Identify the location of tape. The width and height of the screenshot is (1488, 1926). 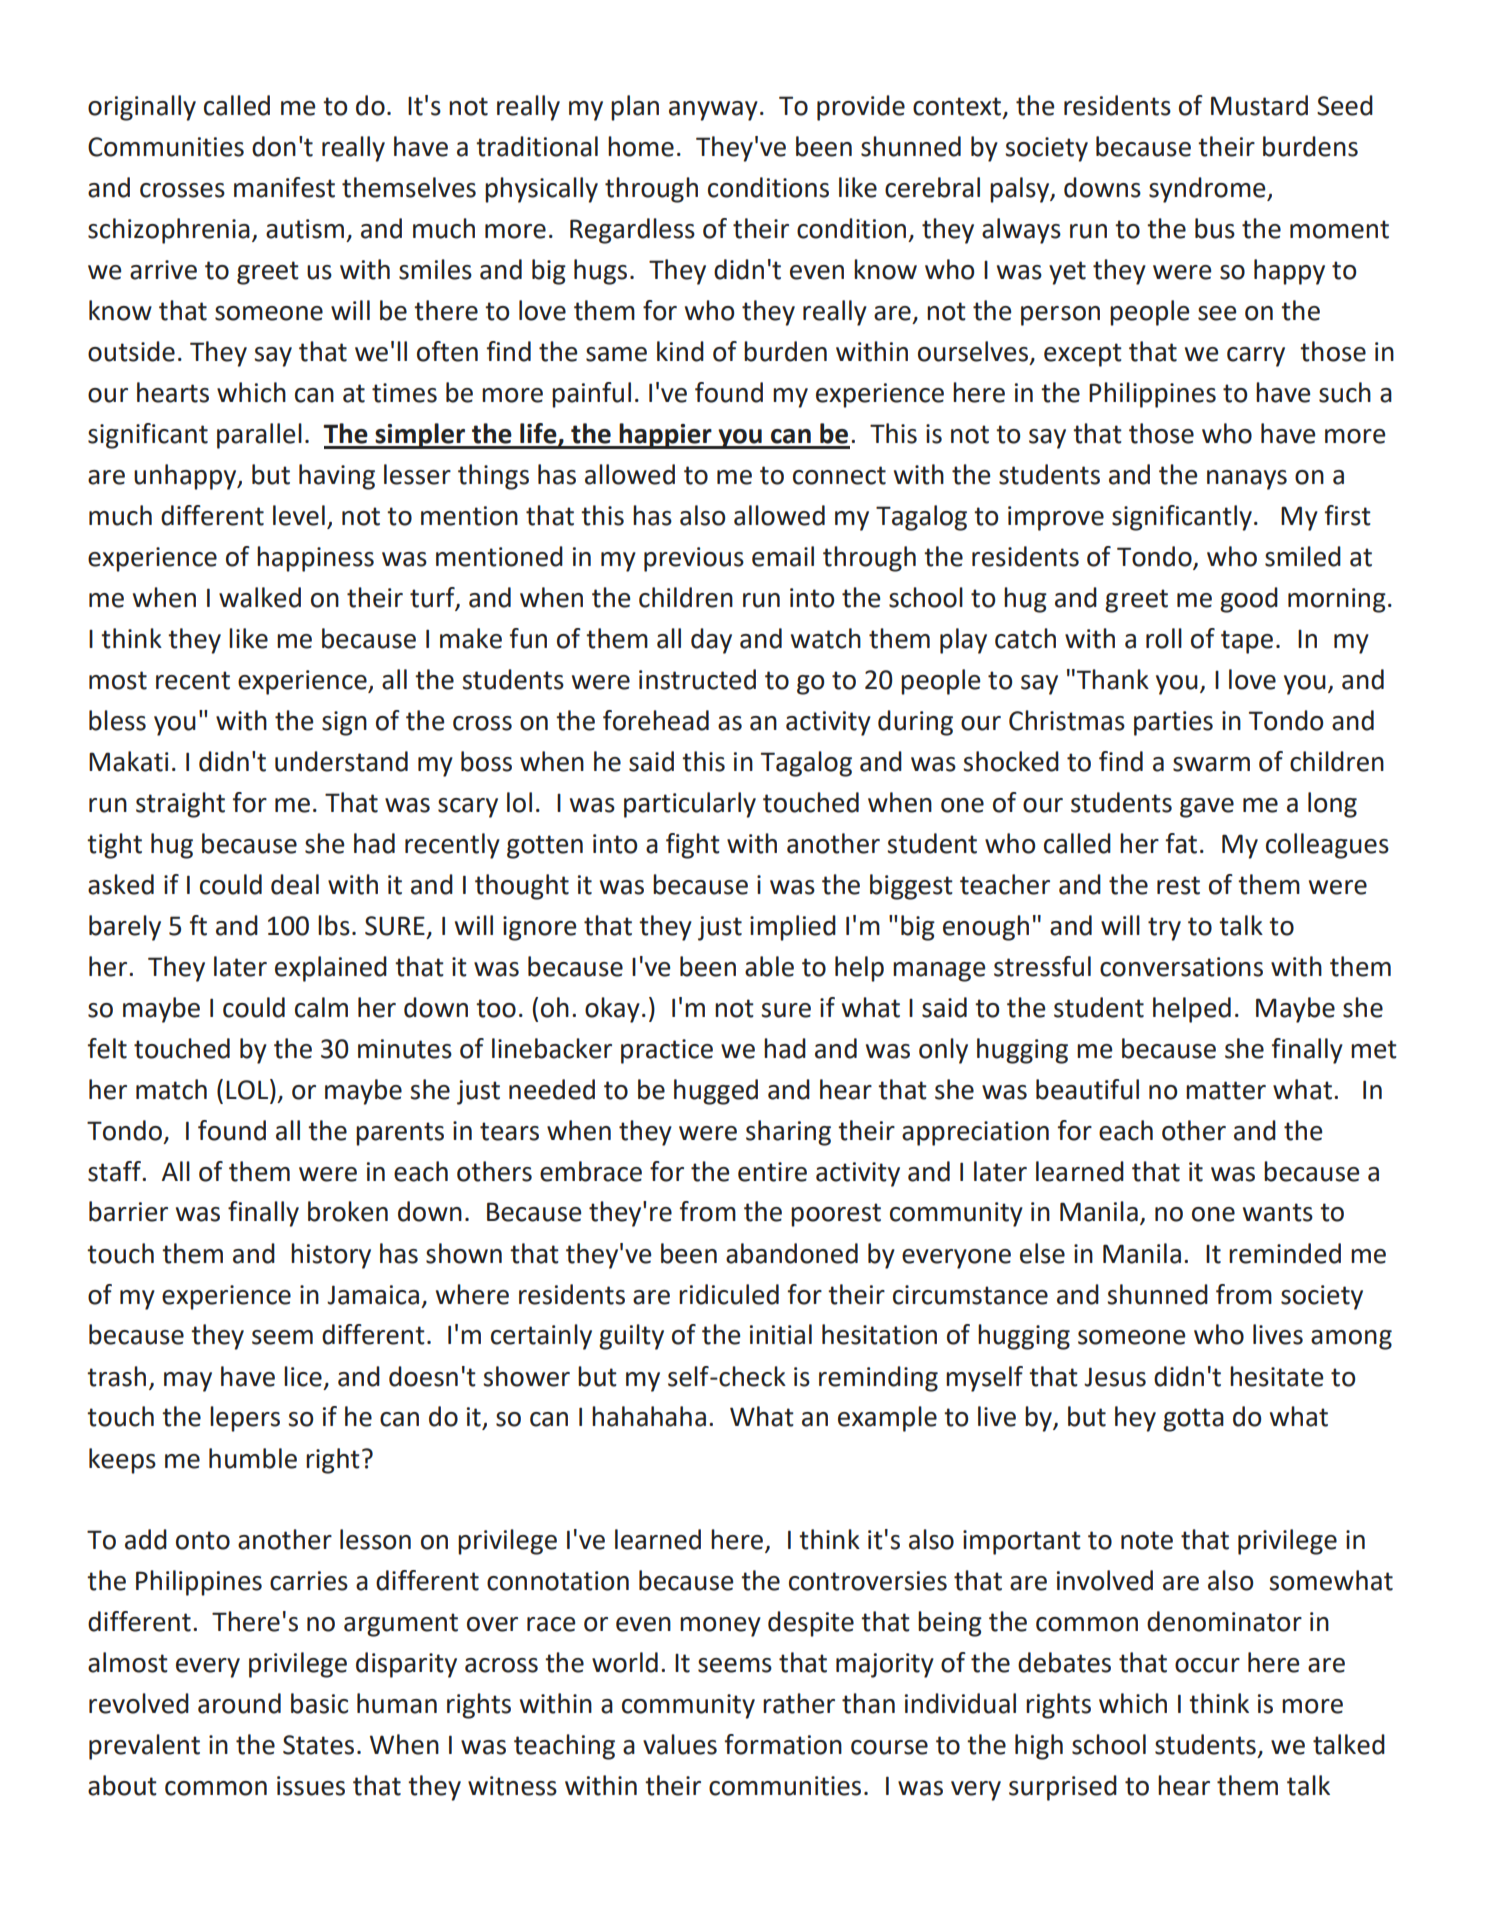
(1247, 642).
